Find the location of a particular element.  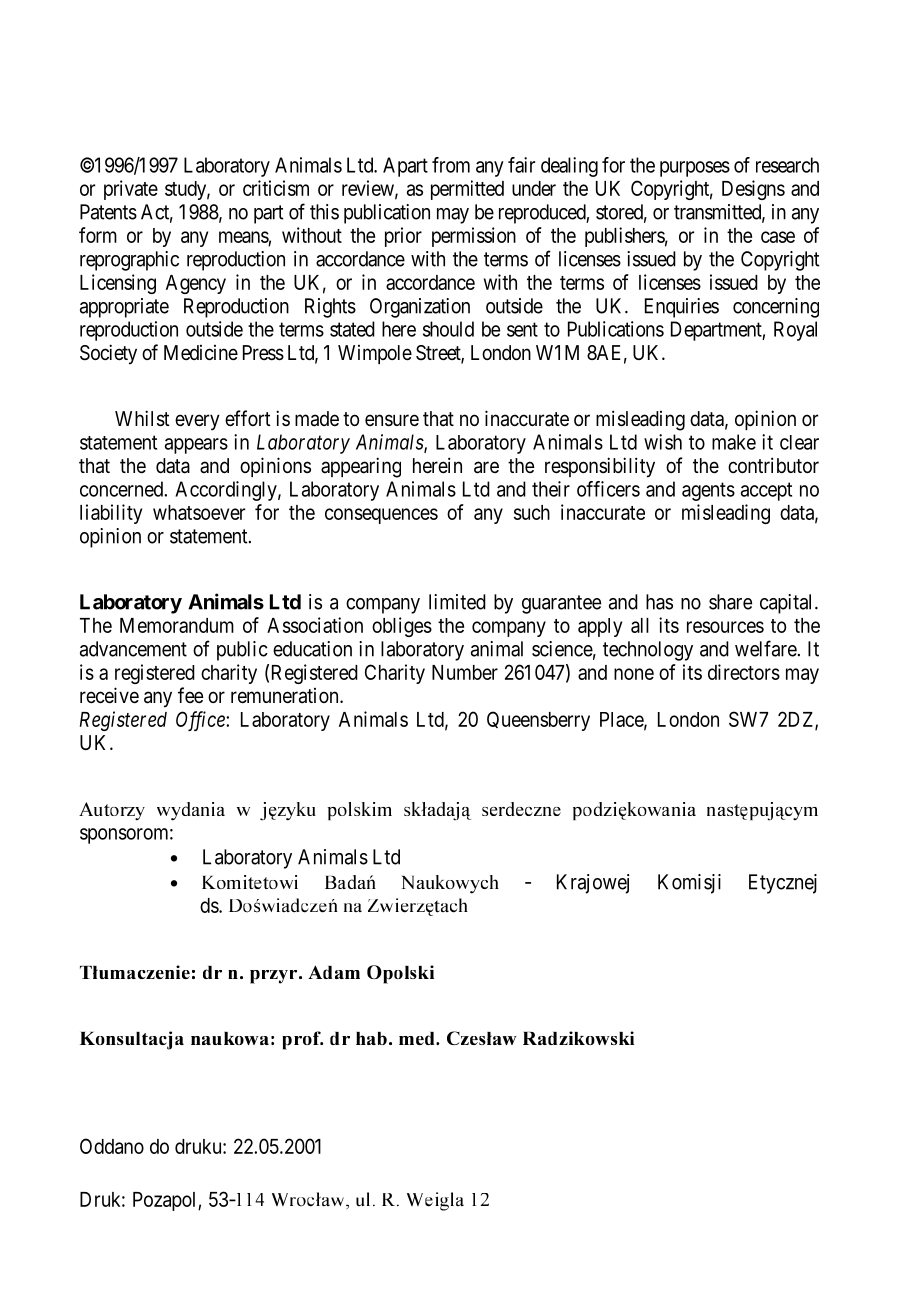

private is located at coordinates (131, 190).
